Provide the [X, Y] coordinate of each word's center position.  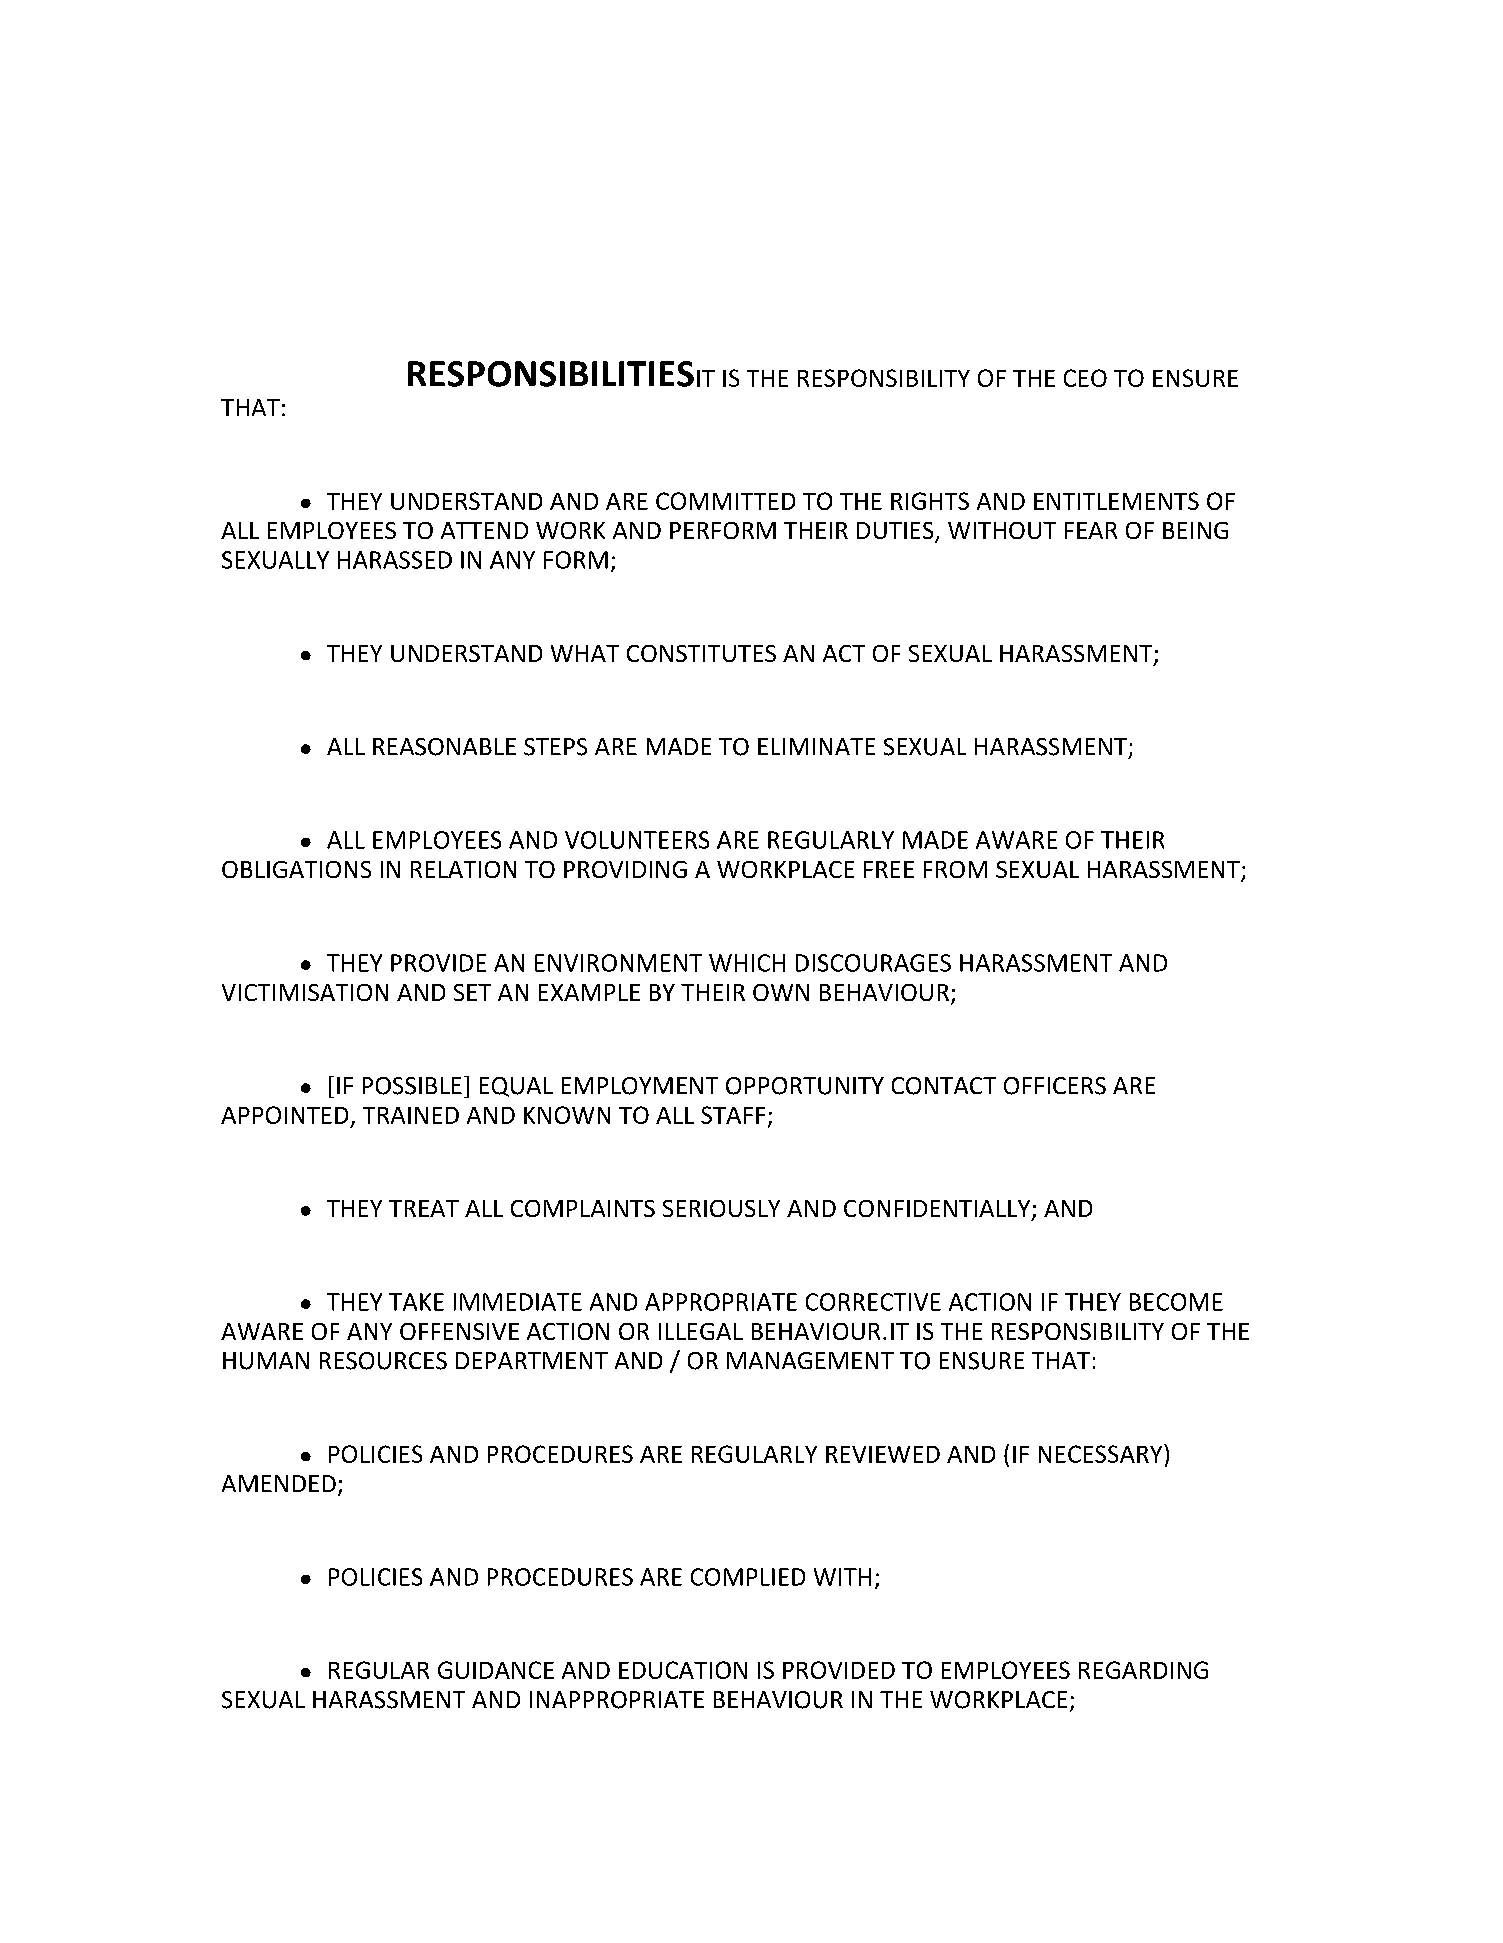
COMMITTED [725, 501]
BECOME [1176, 1302]
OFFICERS [1055, 1086]
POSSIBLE [412, 1086]
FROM [955, 869]
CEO [1085, 378]
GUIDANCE [496, 1670]
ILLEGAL [701, 1331]
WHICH [747, 963]
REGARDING [1143, 1670]
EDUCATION [683, 1670]
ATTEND [484, 530]
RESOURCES [383, 1361]
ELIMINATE [816, 746]
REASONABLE [444, 747]
